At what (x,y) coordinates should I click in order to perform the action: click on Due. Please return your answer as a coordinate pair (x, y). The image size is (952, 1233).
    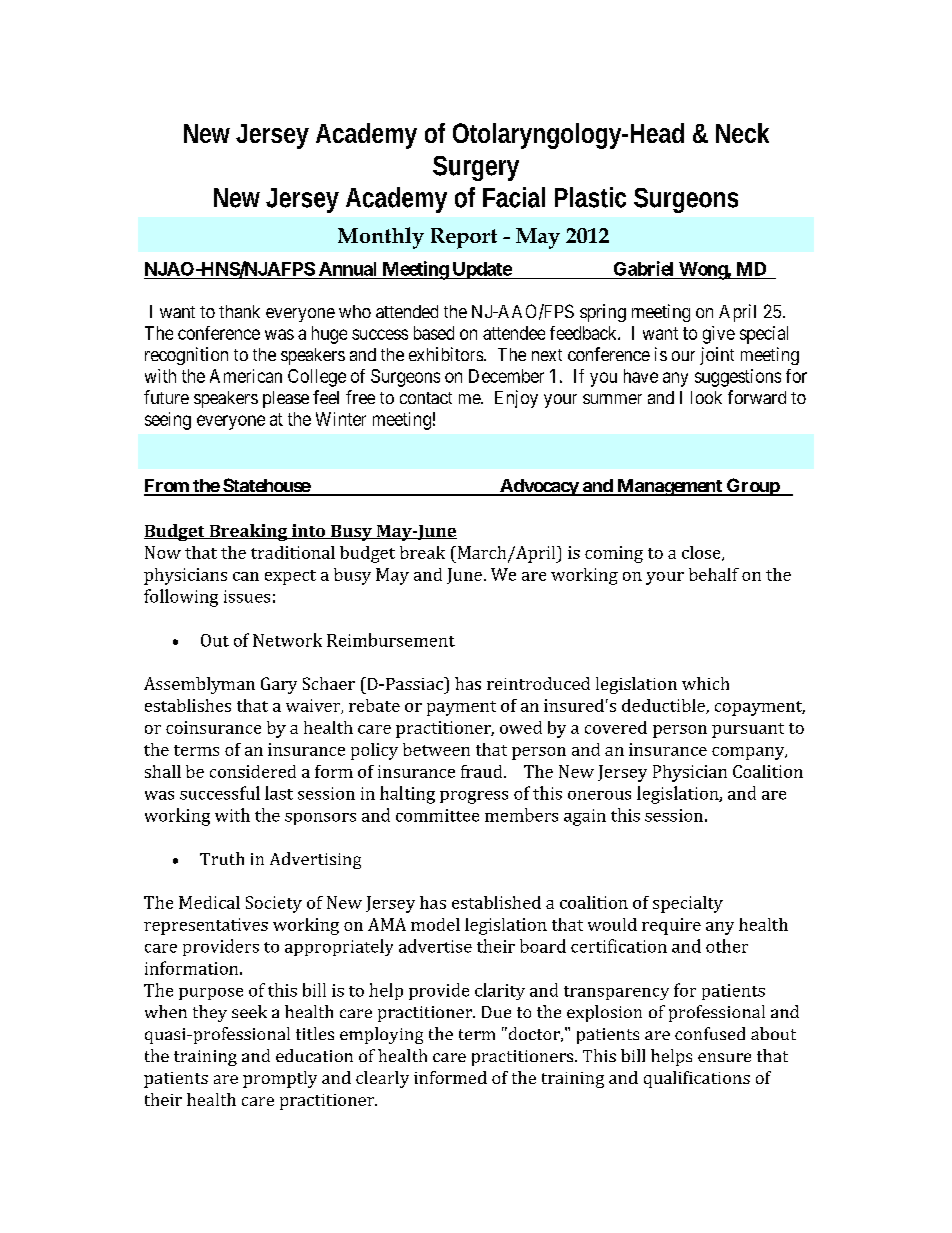
    Looking at the image, I should click on (496, 1012).
